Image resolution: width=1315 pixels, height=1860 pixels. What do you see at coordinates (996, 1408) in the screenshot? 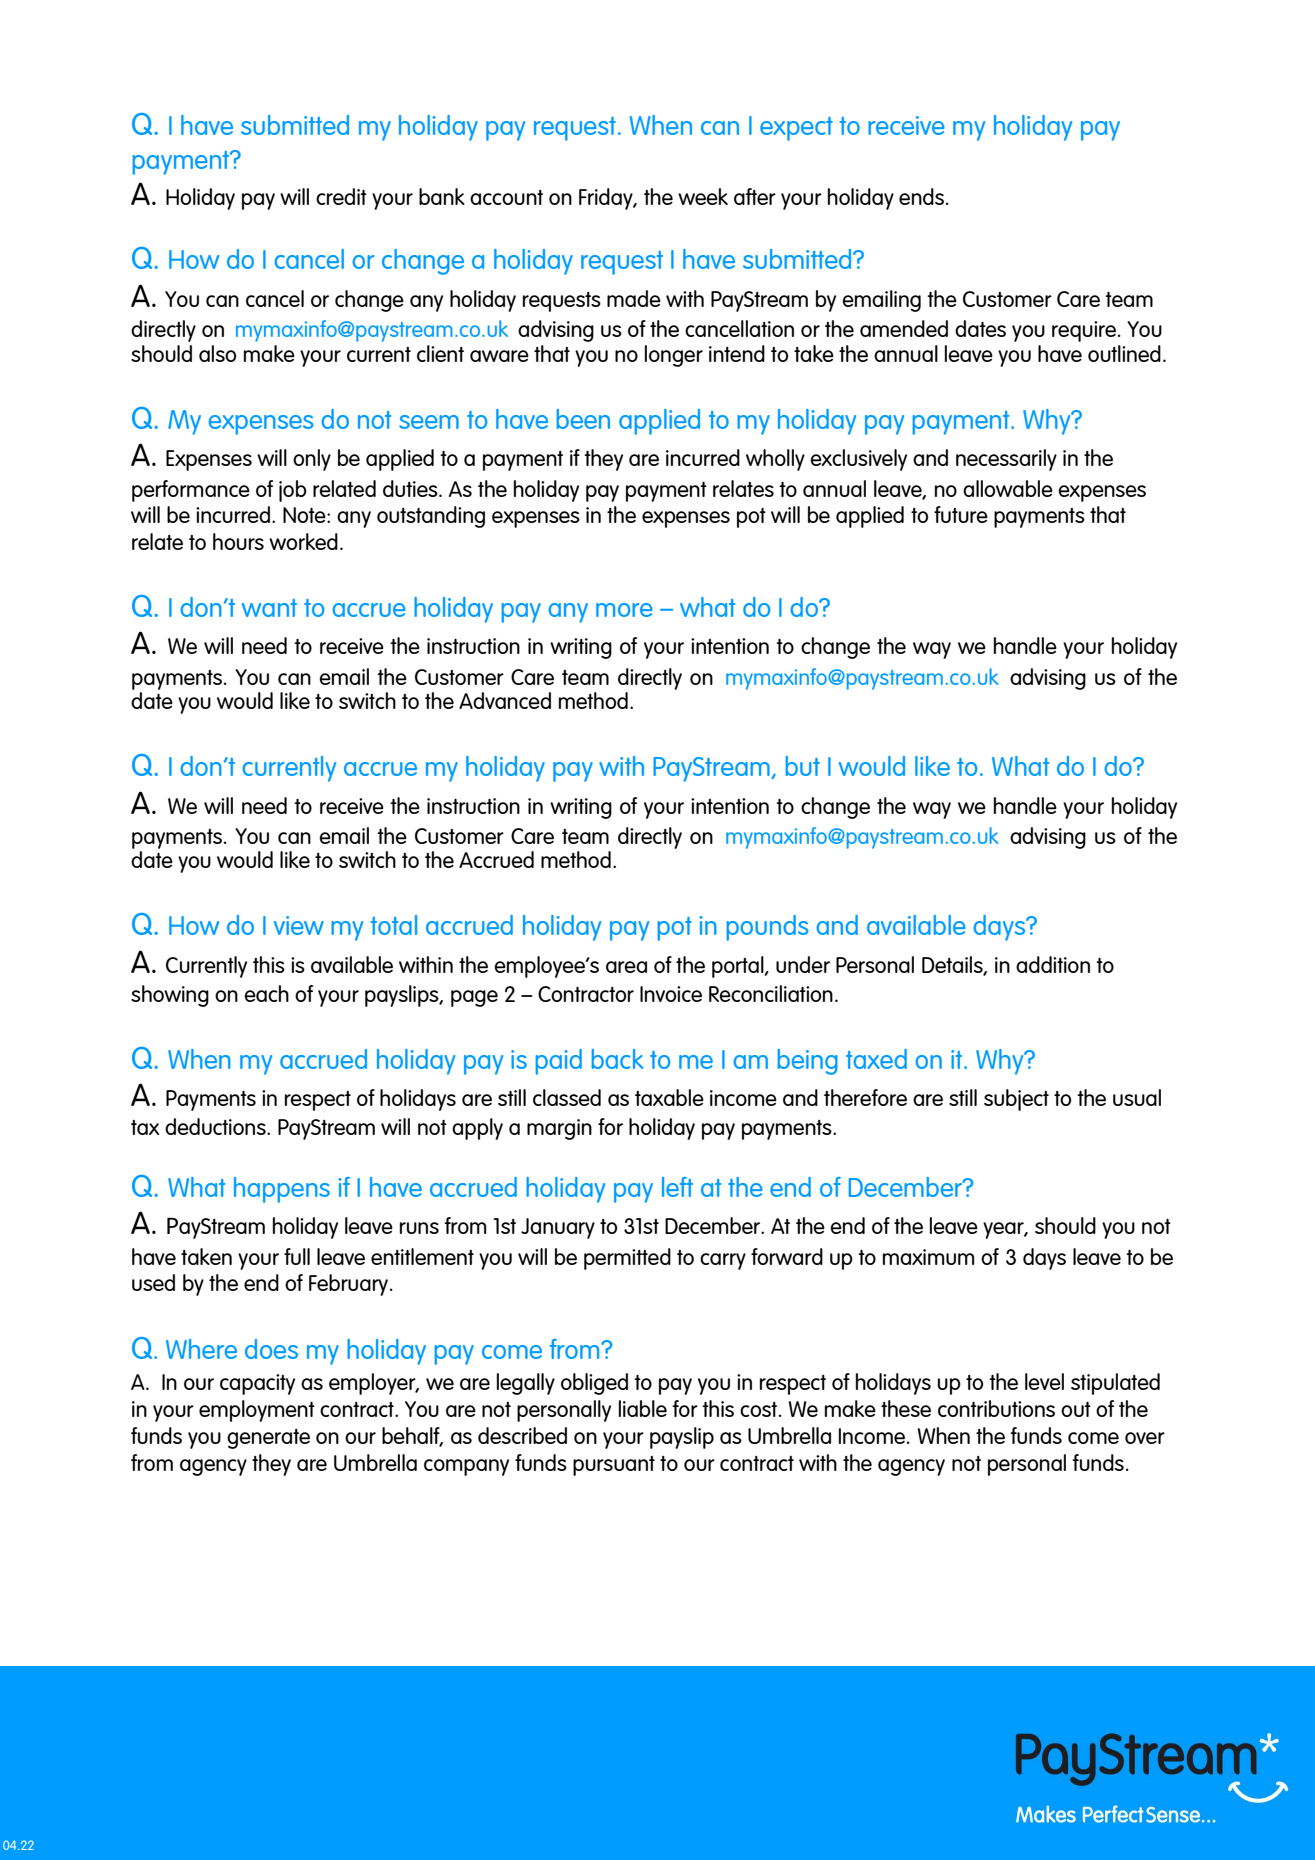
I see `contributions` at bounding box center [996, 1408].
